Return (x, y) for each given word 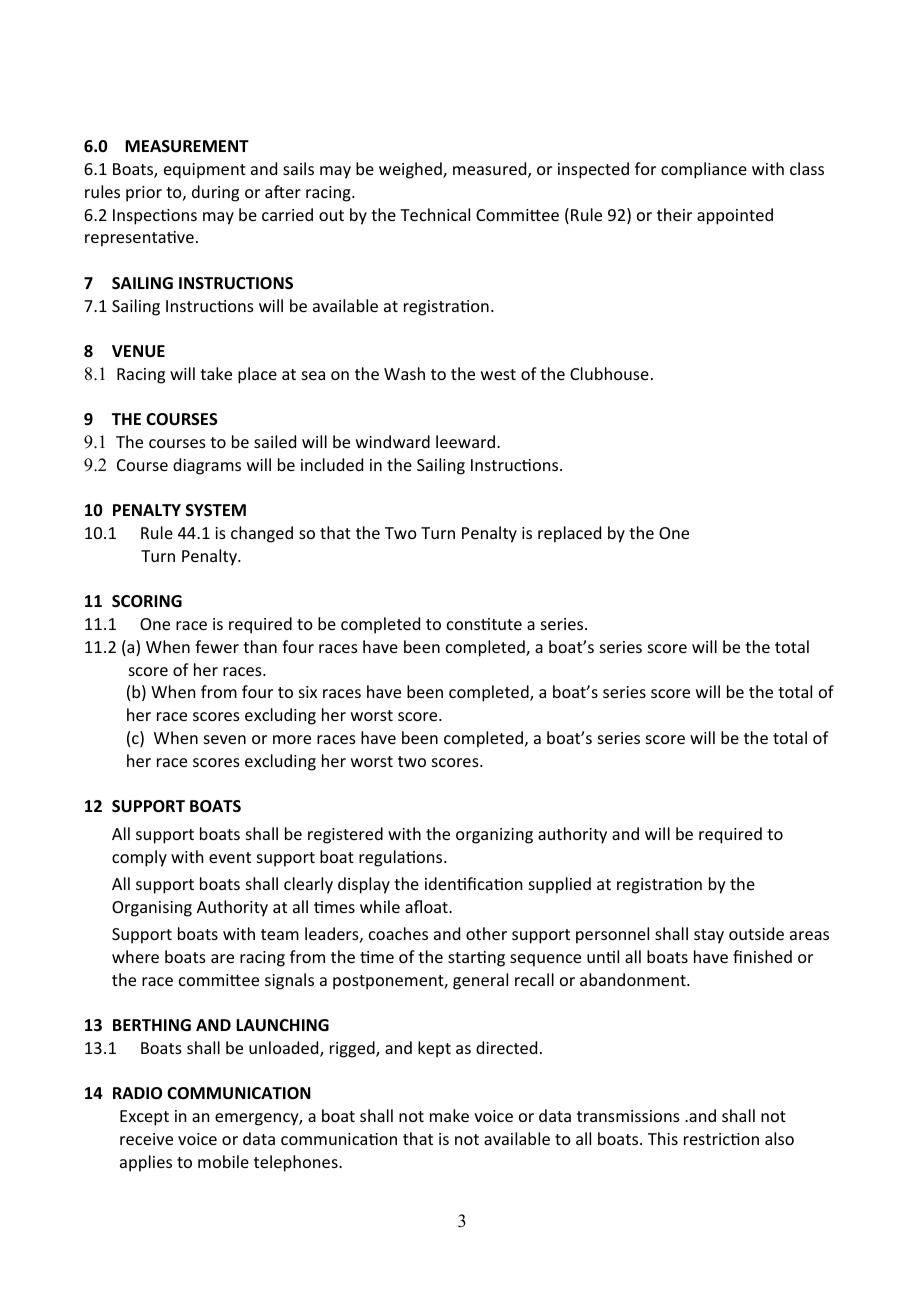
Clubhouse (609, 373)
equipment (205, 171)
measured (491, 170)
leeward (465, 441)
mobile (223, 1161)
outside (756, 933)
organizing (494, 836)
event (230, 857)
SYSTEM (216, 510)
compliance (704, 170)
